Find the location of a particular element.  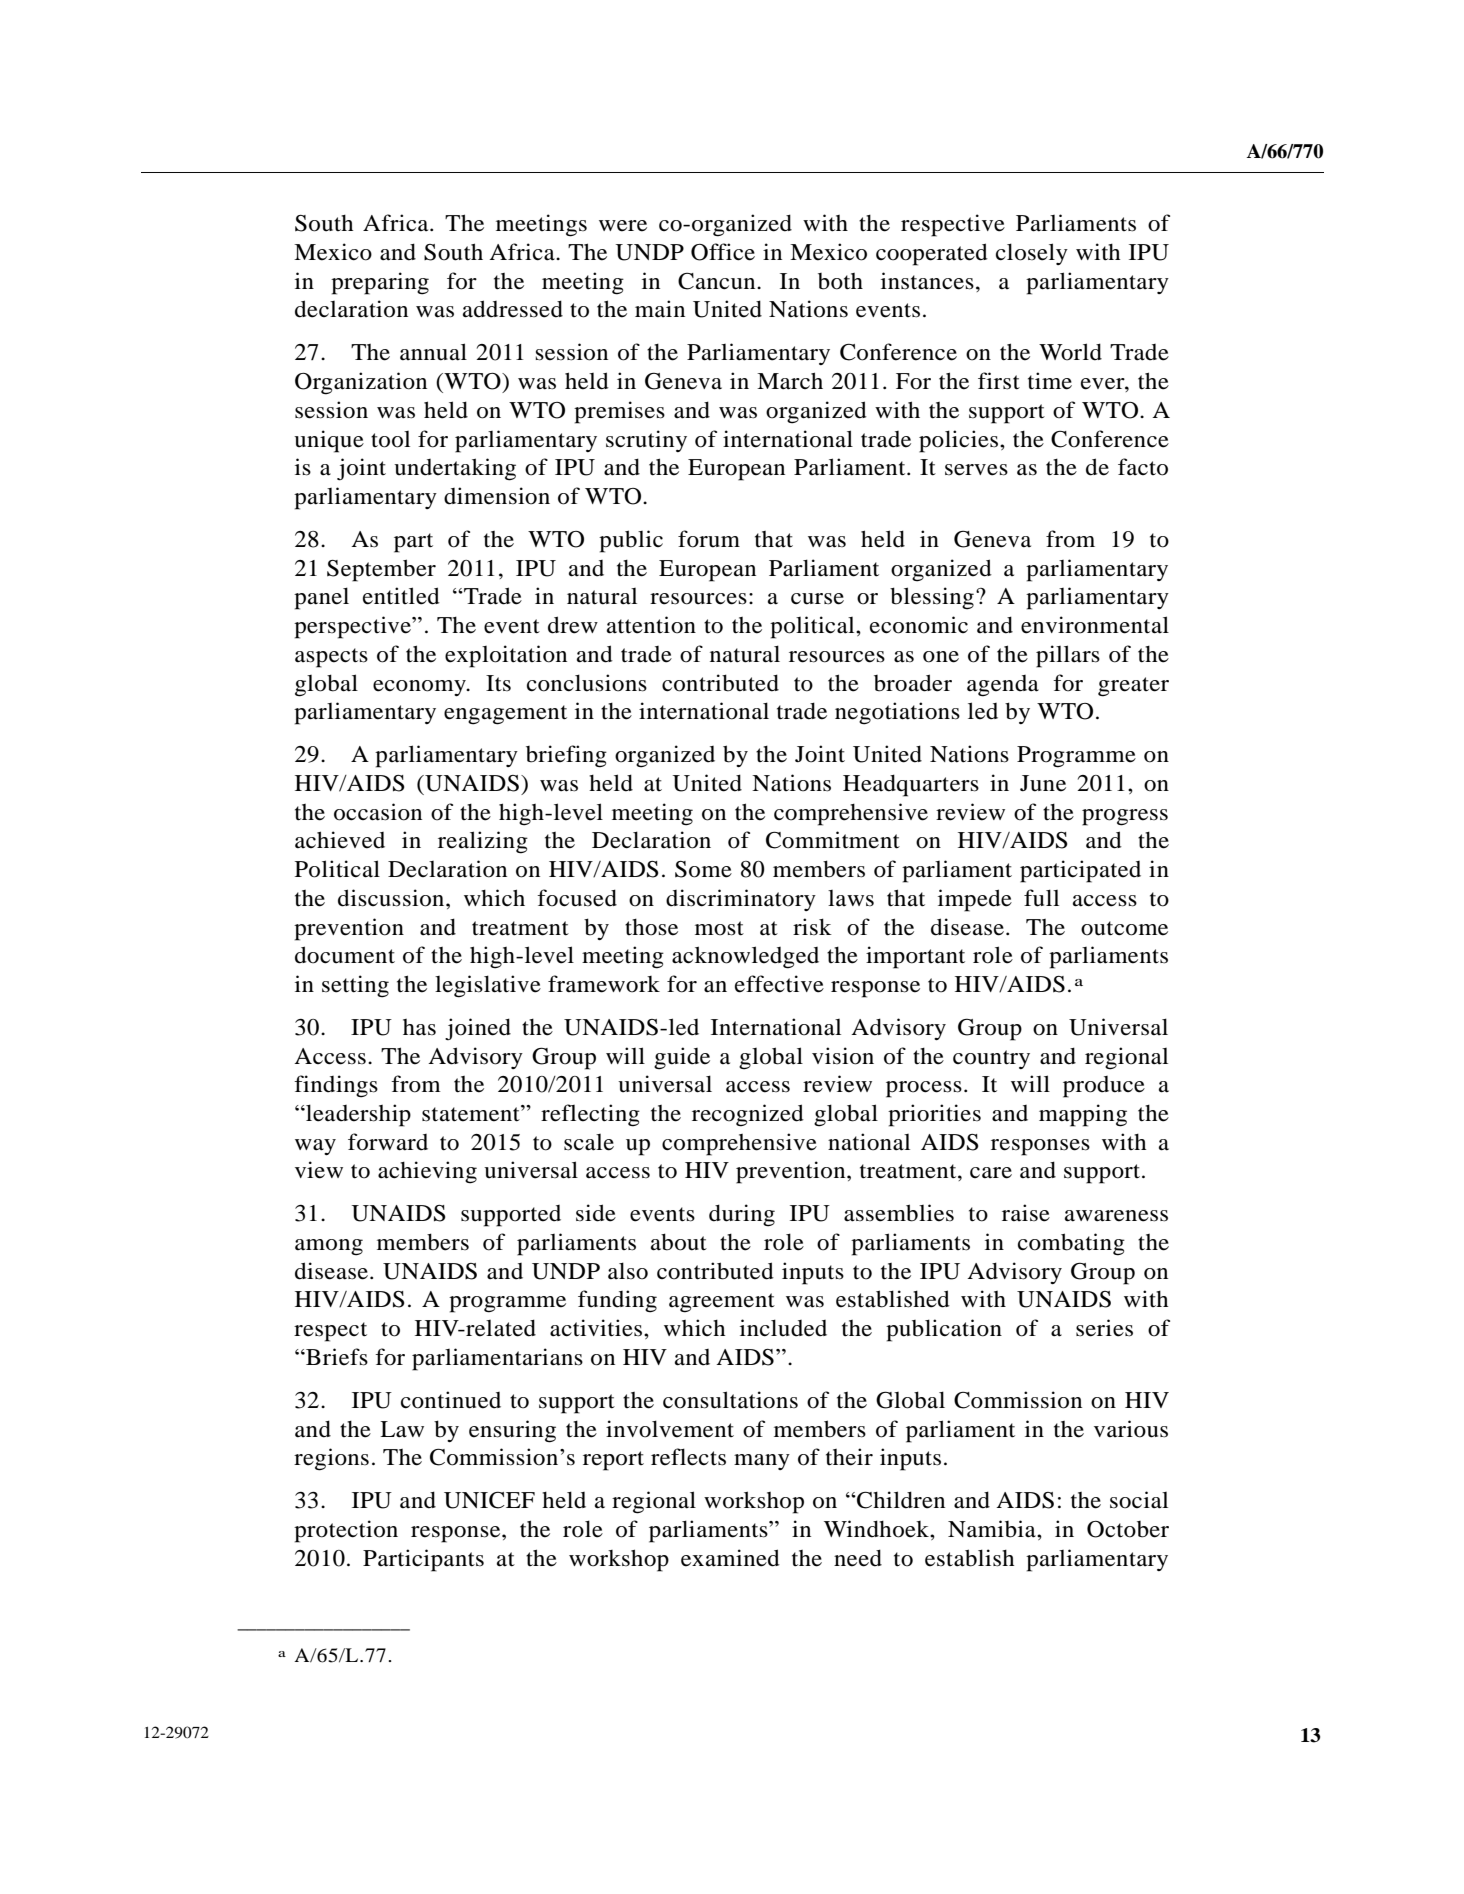

Namibia is located at coordinates (993, 1529).
